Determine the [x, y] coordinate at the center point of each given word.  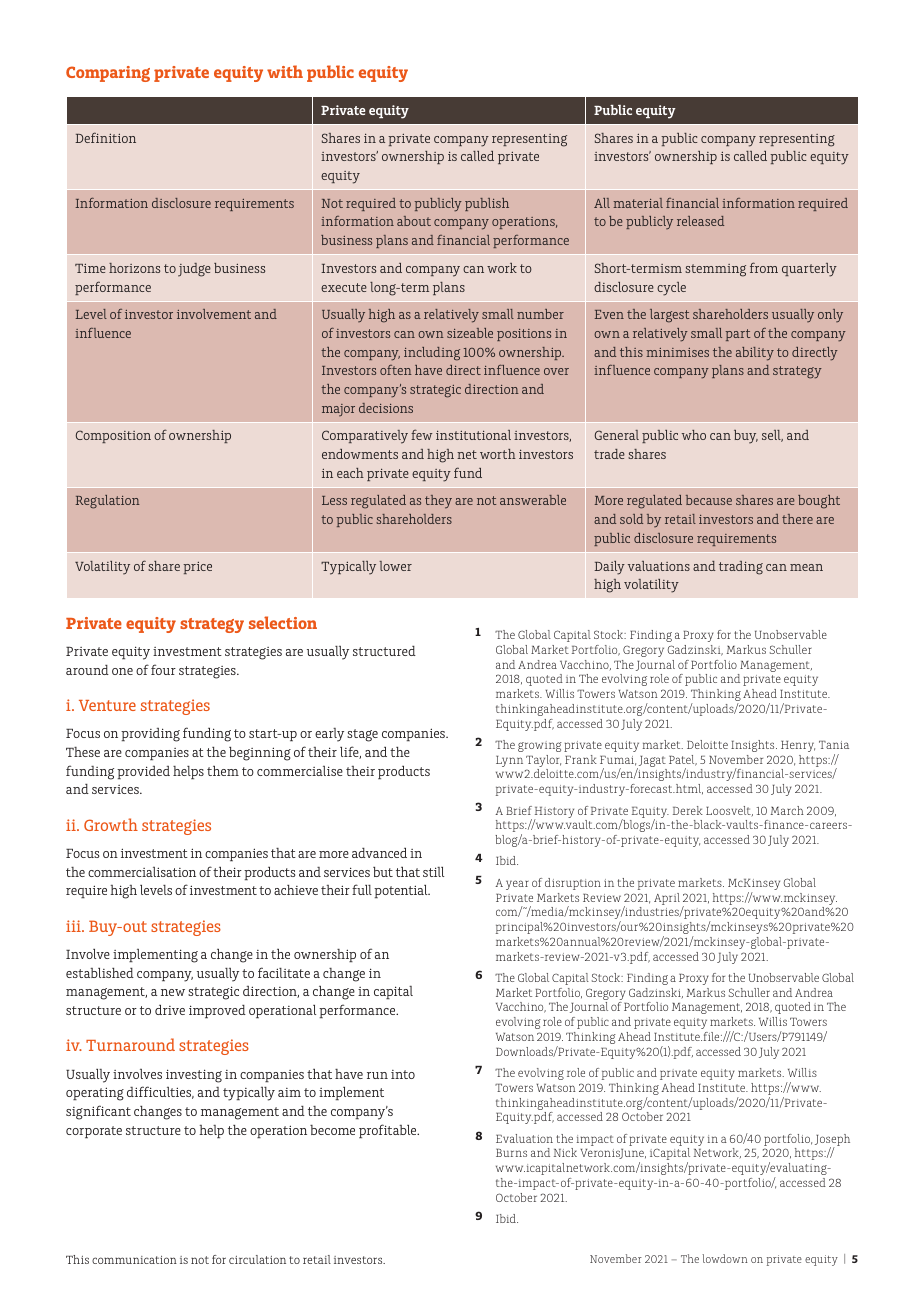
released [700, 221]
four [163, 669]
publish [487, 204]
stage [362, 735]
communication [134, 1260]
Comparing [108, 74]
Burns [511, 1153]
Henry [798, 746]
